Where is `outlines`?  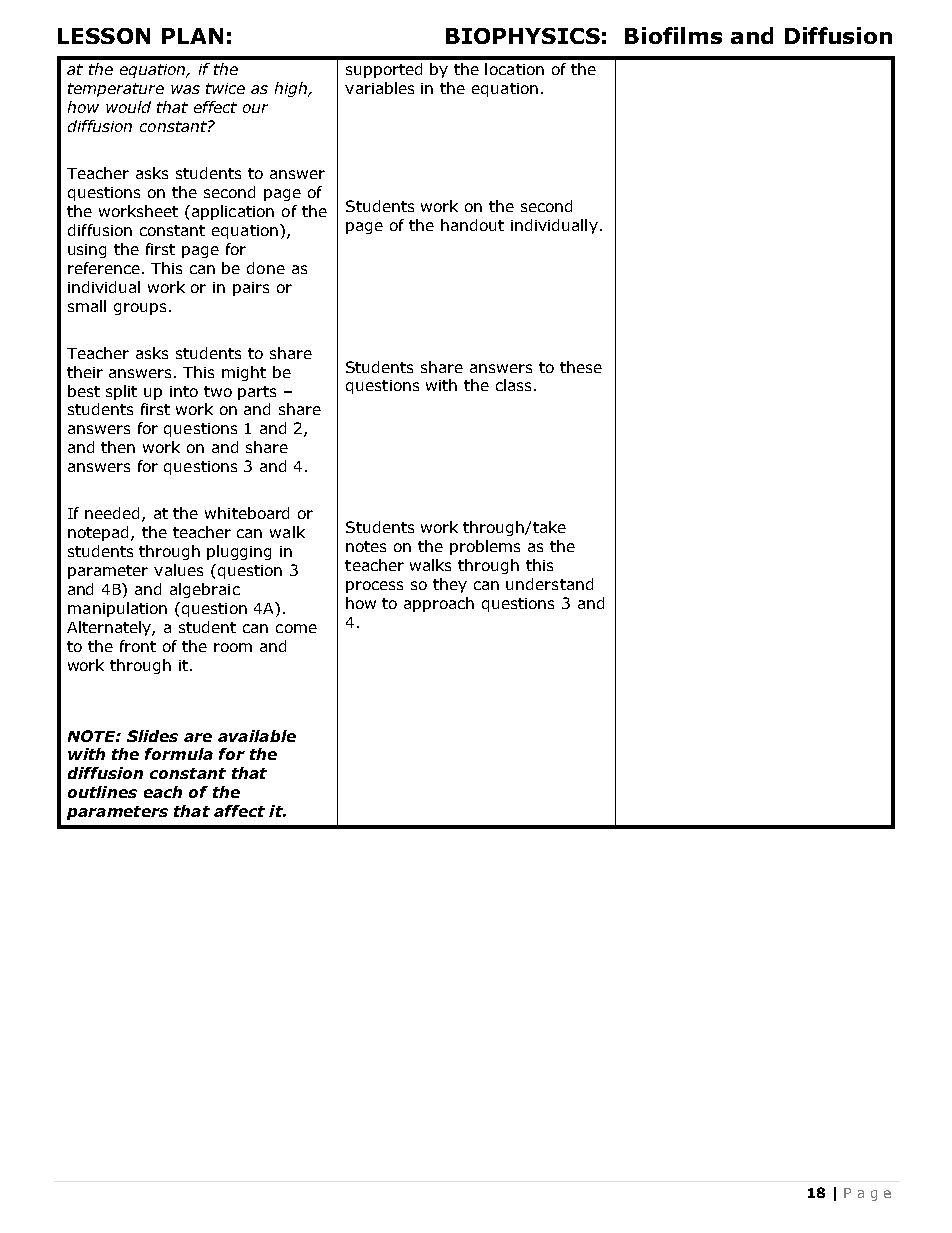
outlines is located at coordinates (102, 792).
